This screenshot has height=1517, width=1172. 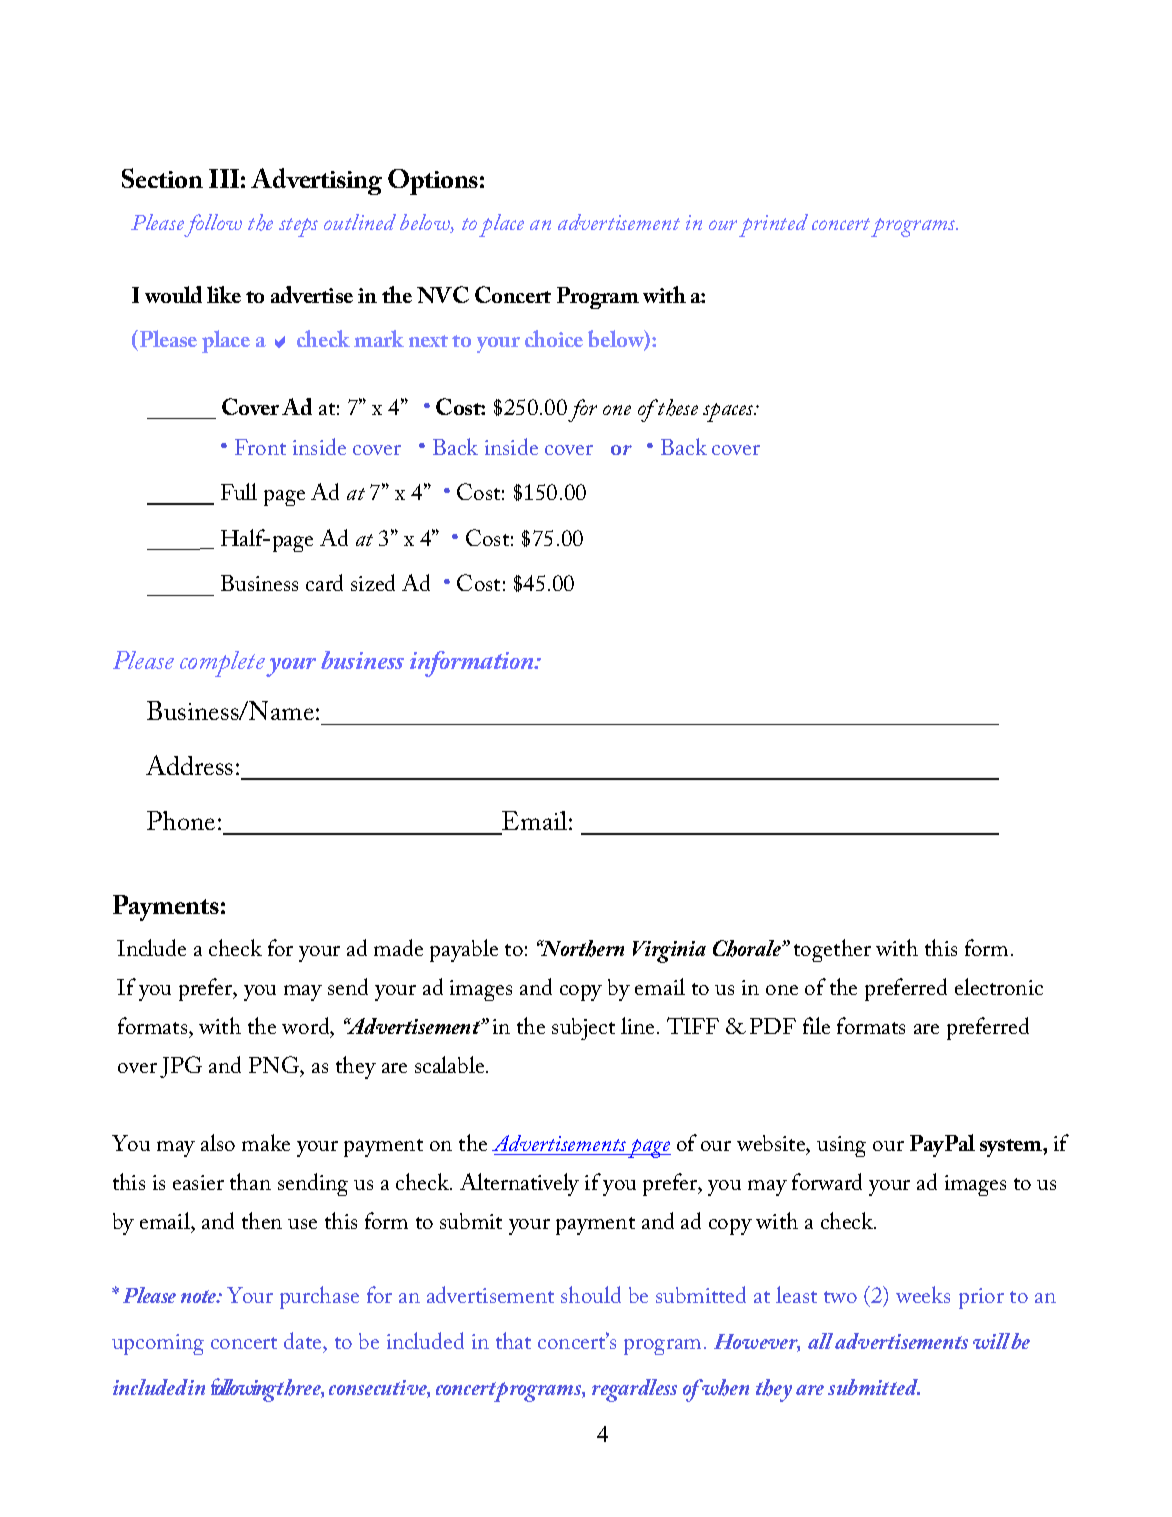 What do you see at coordinates (239, 491) in the screenshot?
I see `Full` at bounding box center [239, 491].
